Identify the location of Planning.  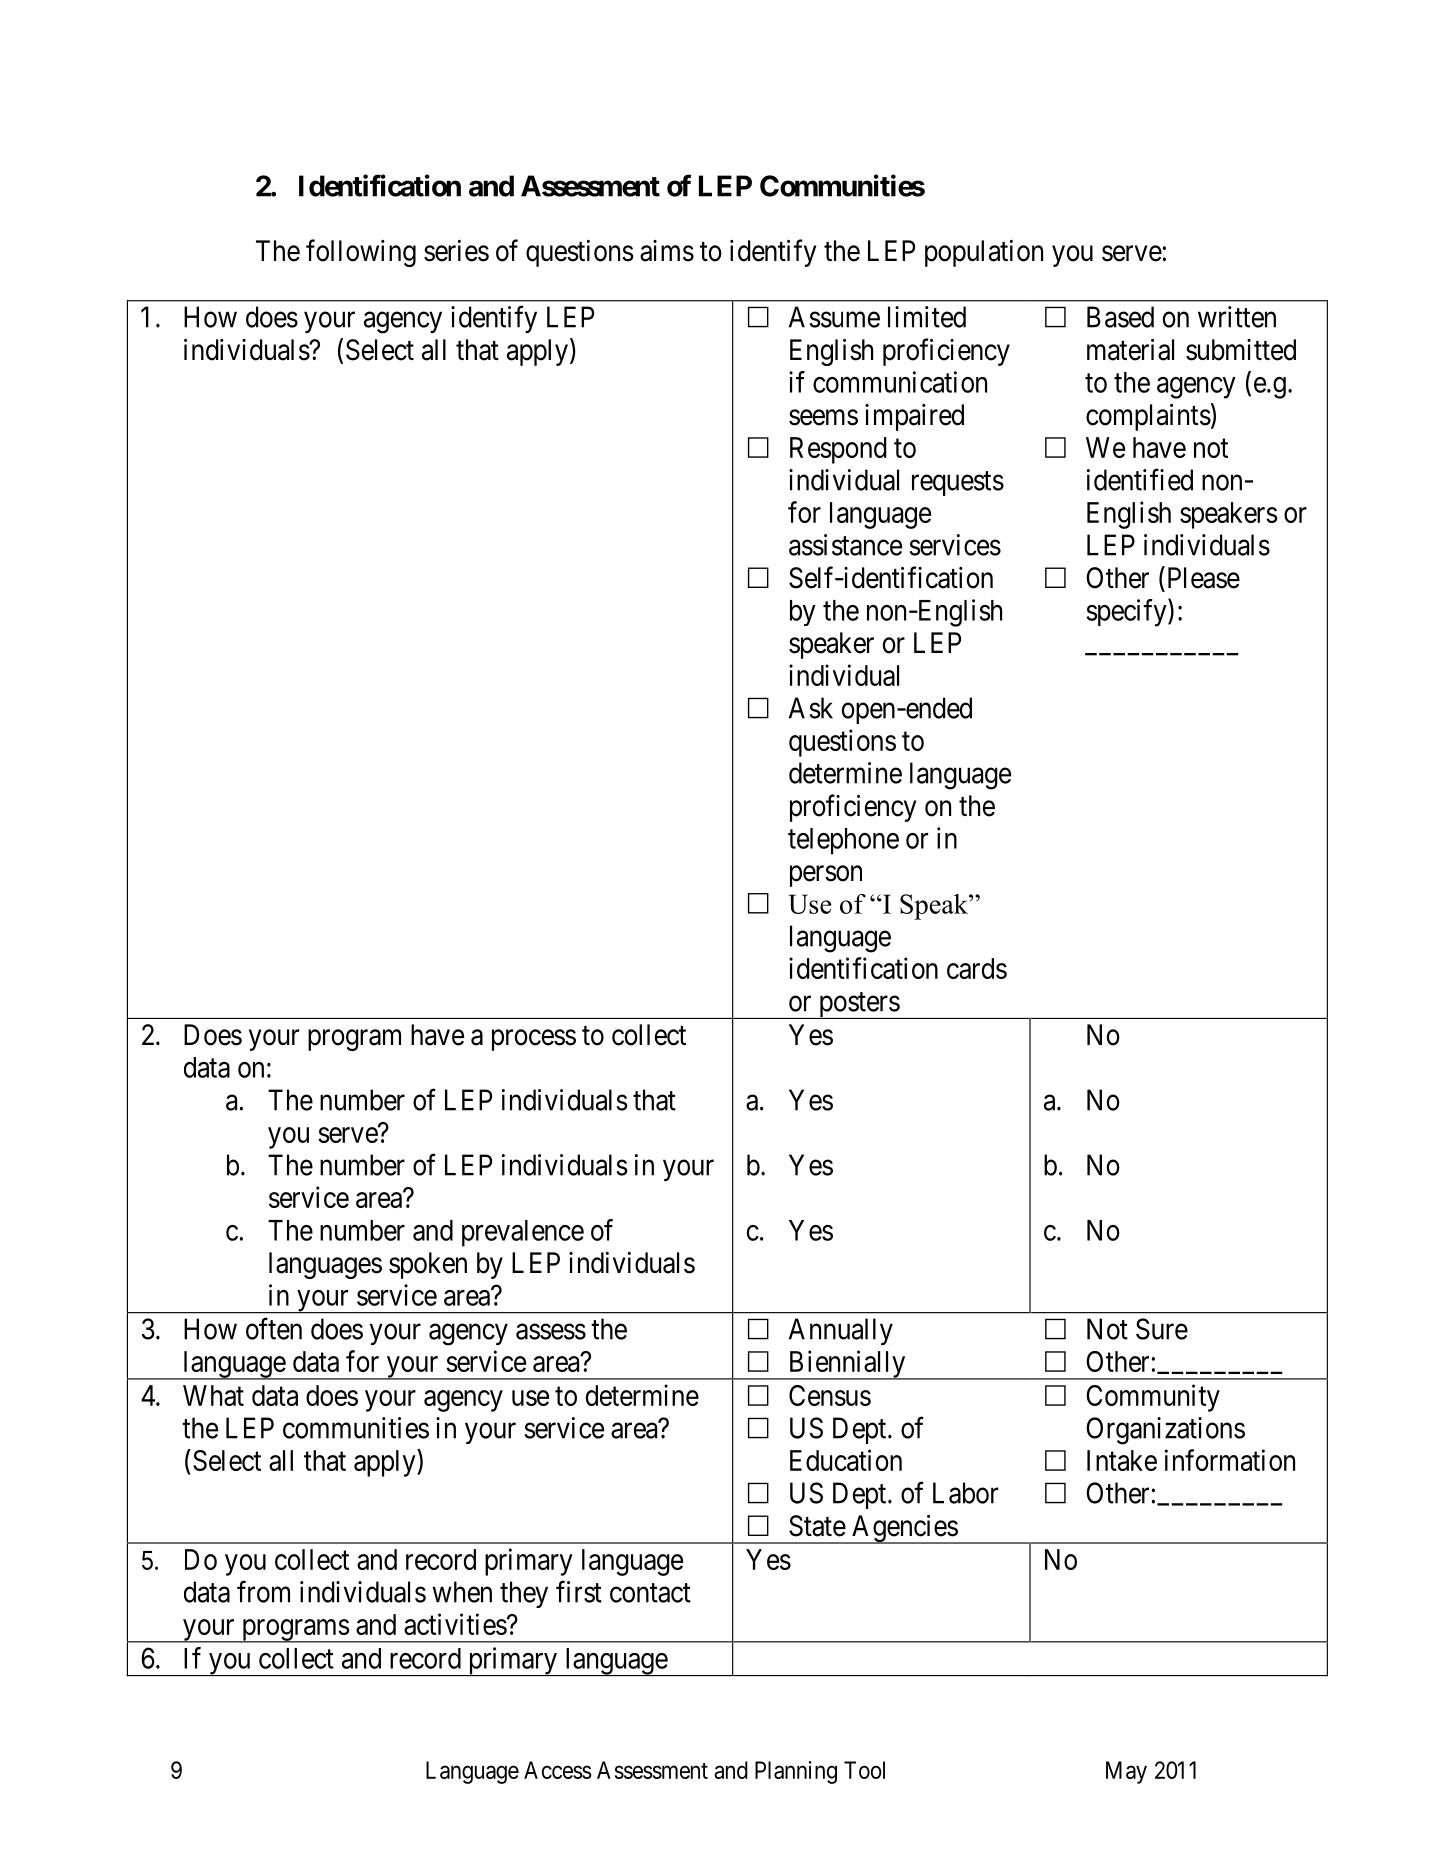
(796, 1772).
